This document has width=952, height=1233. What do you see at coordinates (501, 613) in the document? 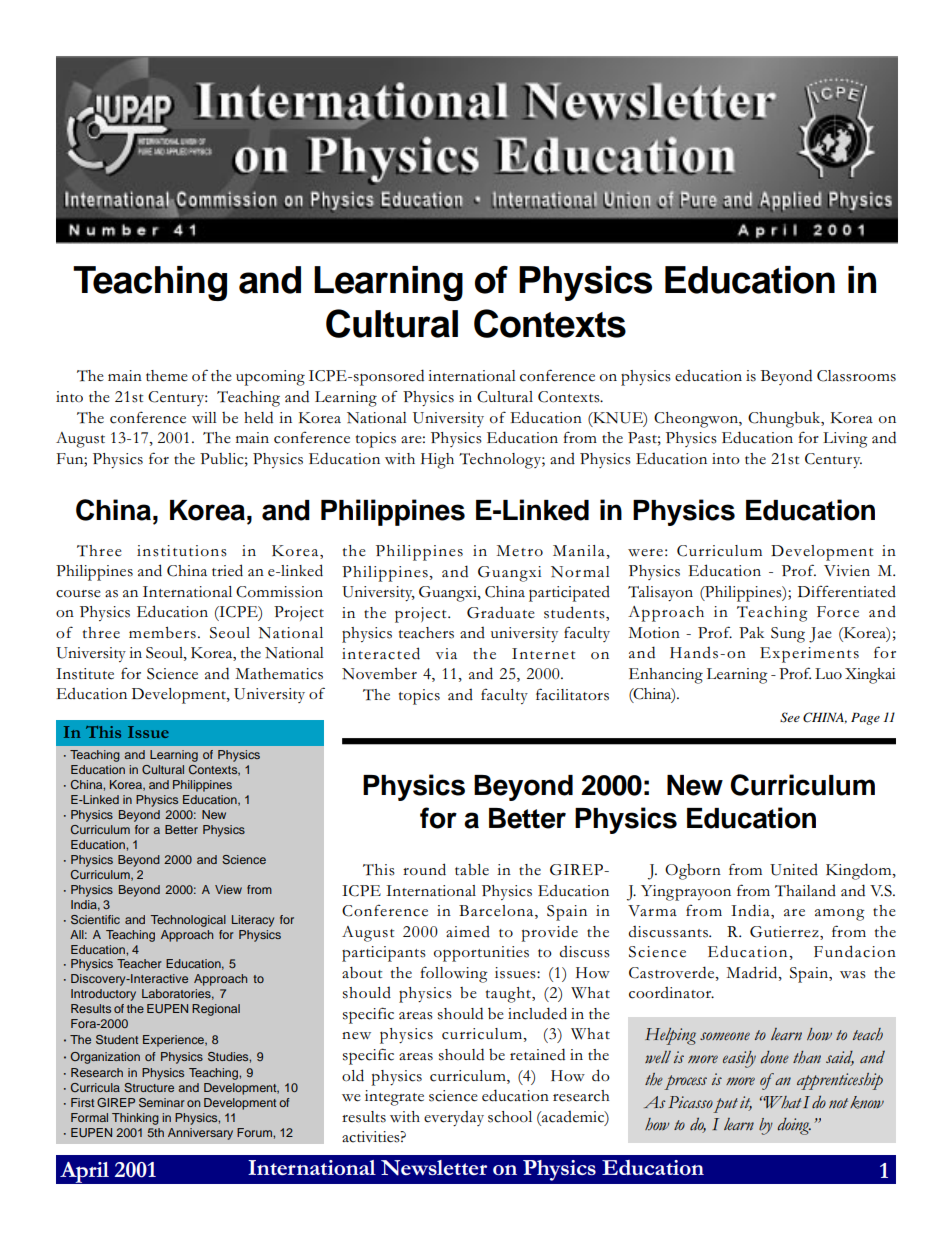
I see `Graduate` at bounding box center [501, 613].
